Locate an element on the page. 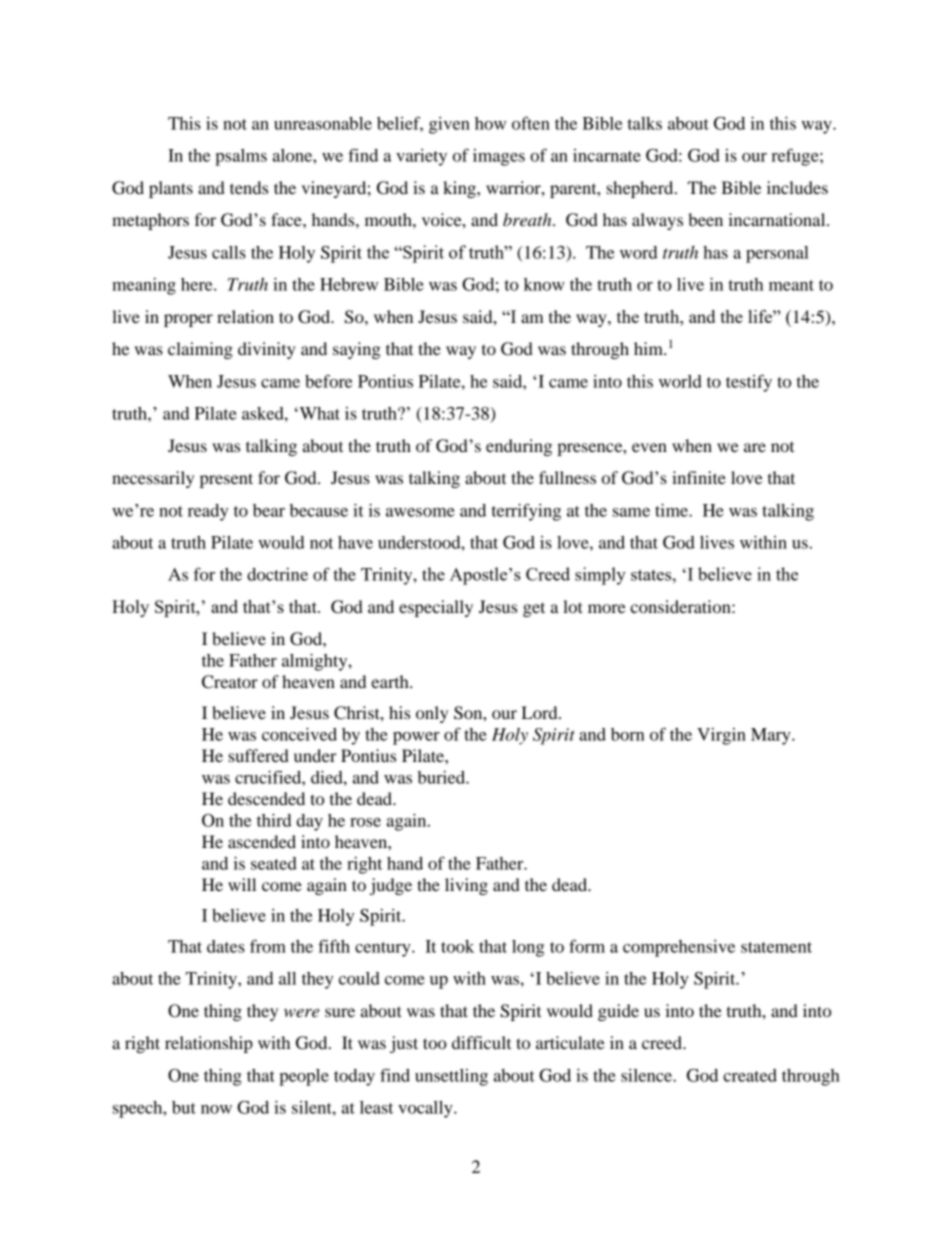  images is located at coordinates (499, 157).
